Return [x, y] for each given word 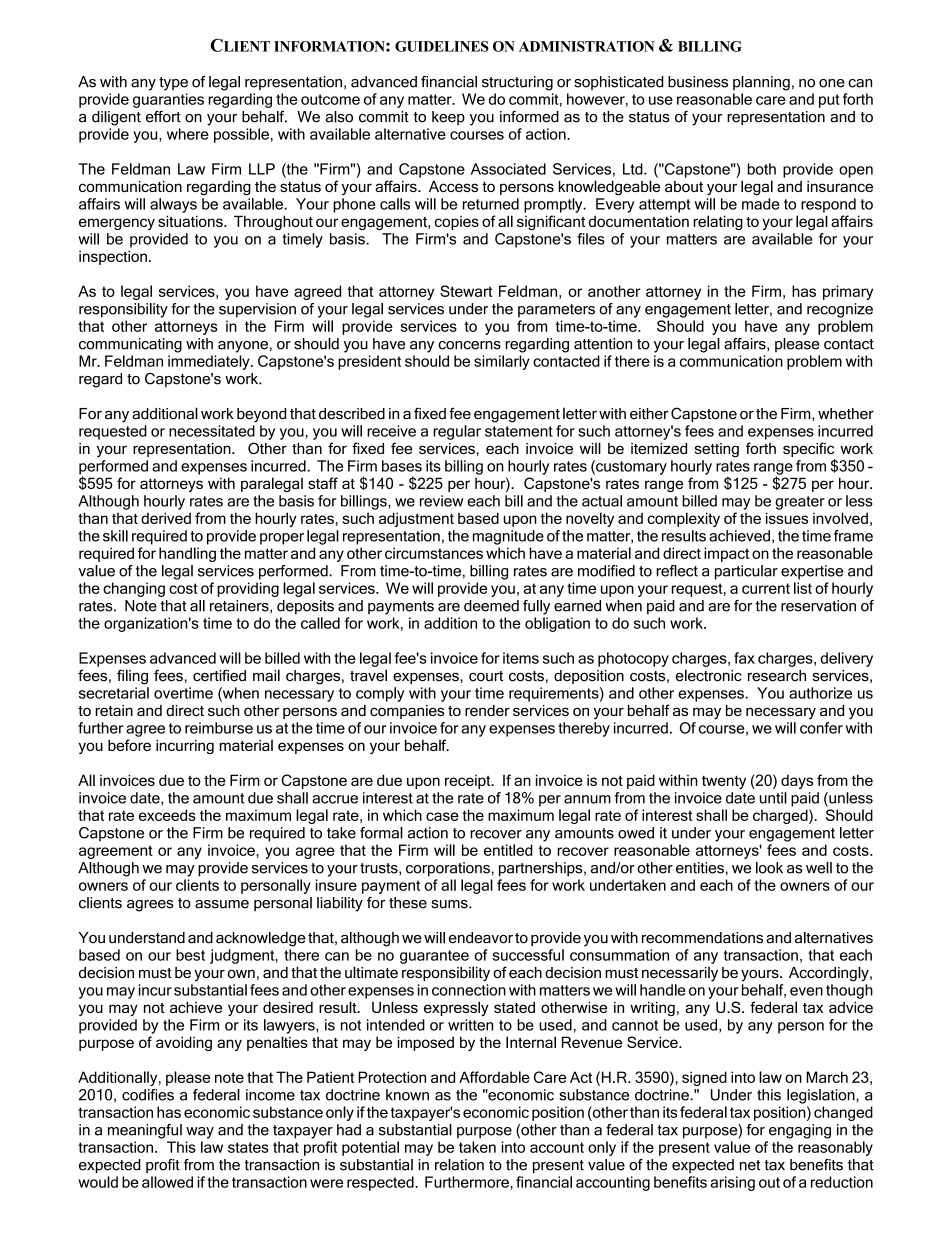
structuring [517, 83]
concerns [469, 345]
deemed [491, 606]
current [766, 588]
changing [134, 589]
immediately [210, 362]
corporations [448, 869]
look [769, 868]
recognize [840, 310]
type [173, 84]
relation [459, 1165]
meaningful [145, 1131]
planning [761, 83]
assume [222, 904]
